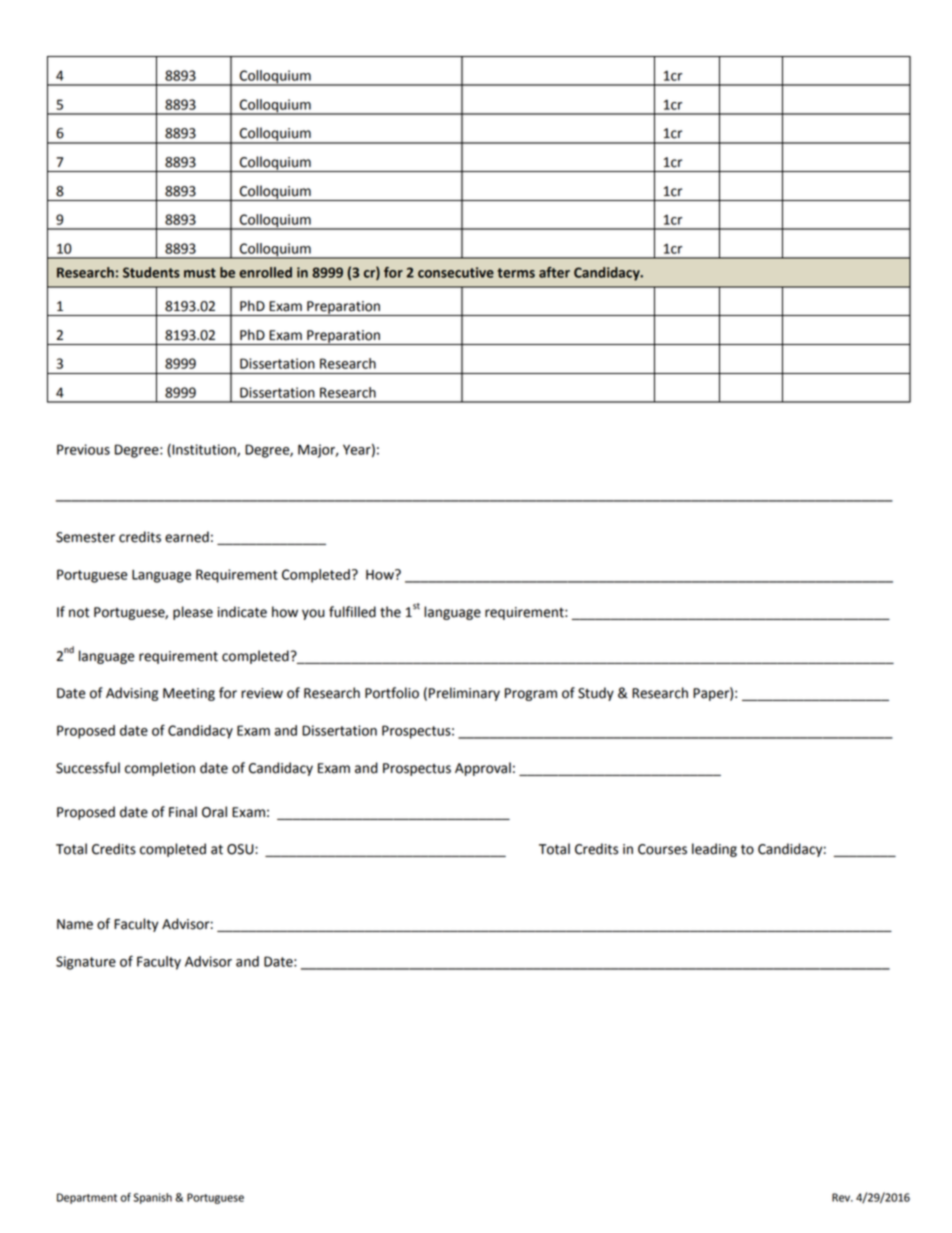 The width and height of the image is (952, 1233). Describe the element at coordinates (75, 924) in the image. I see `Name` at that location.
